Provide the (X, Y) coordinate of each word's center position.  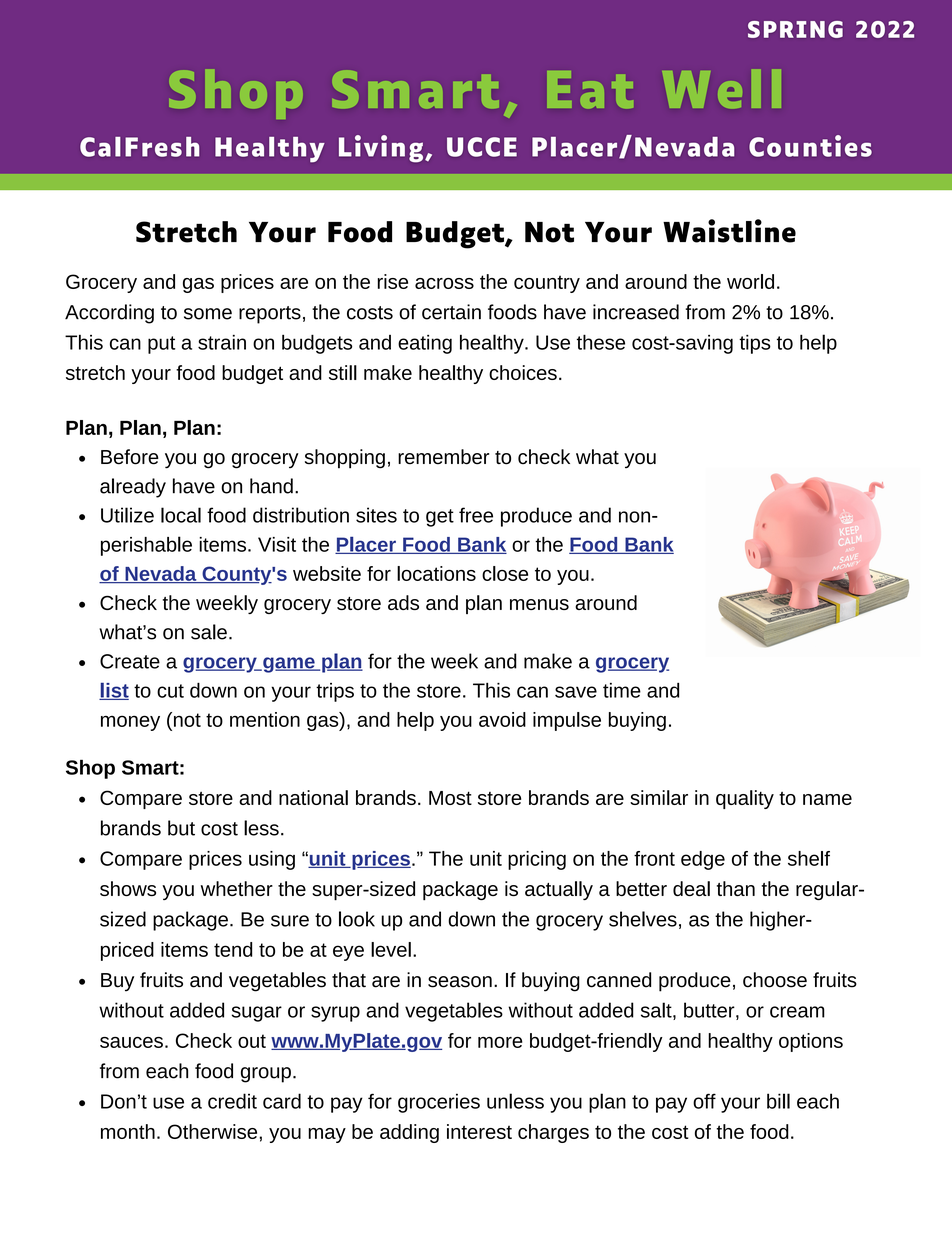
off (704, 1101)
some (208, 314)
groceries (439, 1103)
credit (232, 1101)
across (444, 283)
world (750, 281)
